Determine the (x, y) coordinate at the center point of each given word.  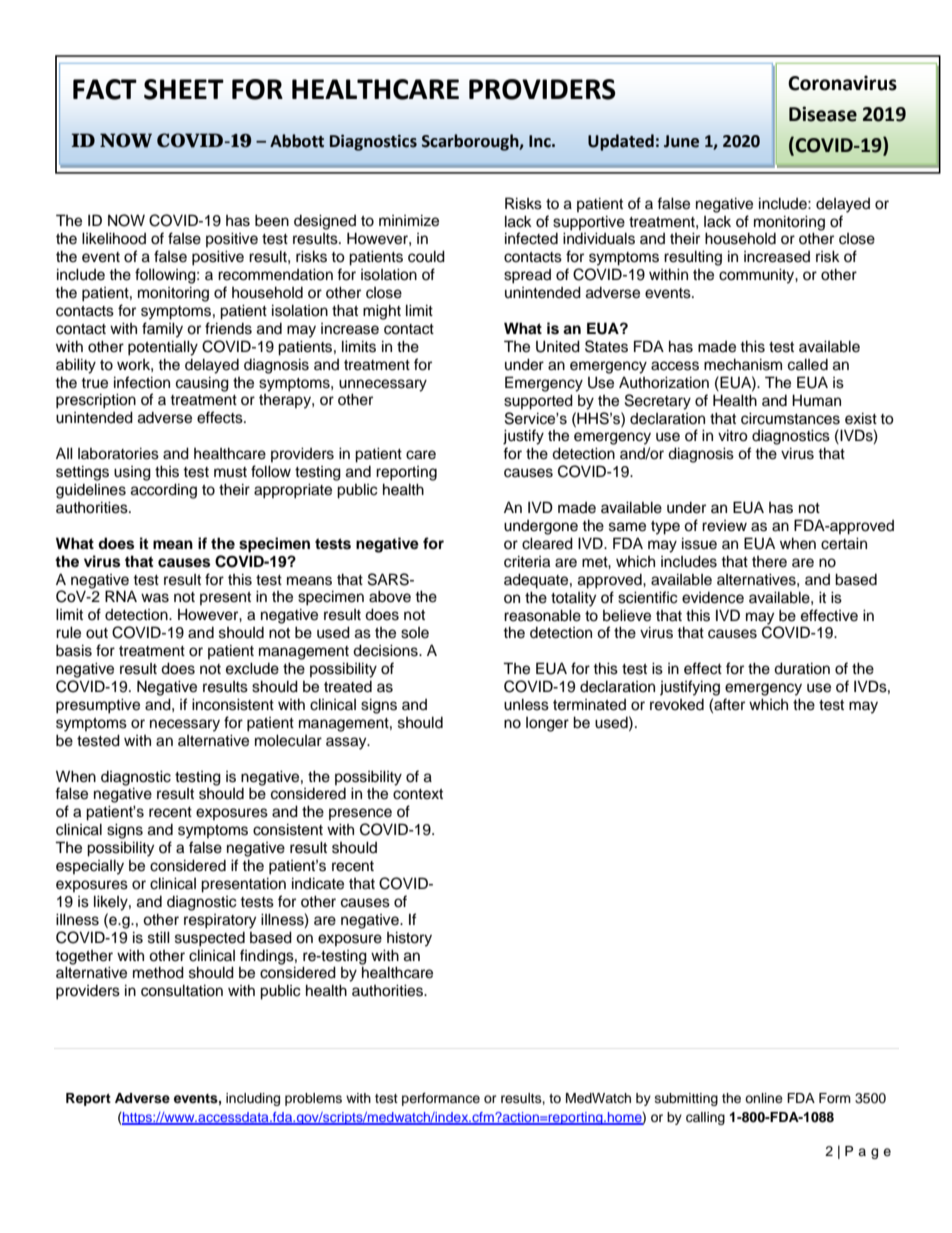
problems (313, 1099)
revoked (677, 705)
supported (538, 402)
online (764, 1098)
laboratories (118, 453)
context (418, 794)
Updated (621, 142)
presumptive (98, 706)
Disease (823, 114)
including (253, 1099)
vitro (733, 435)
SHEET (184, 89)
